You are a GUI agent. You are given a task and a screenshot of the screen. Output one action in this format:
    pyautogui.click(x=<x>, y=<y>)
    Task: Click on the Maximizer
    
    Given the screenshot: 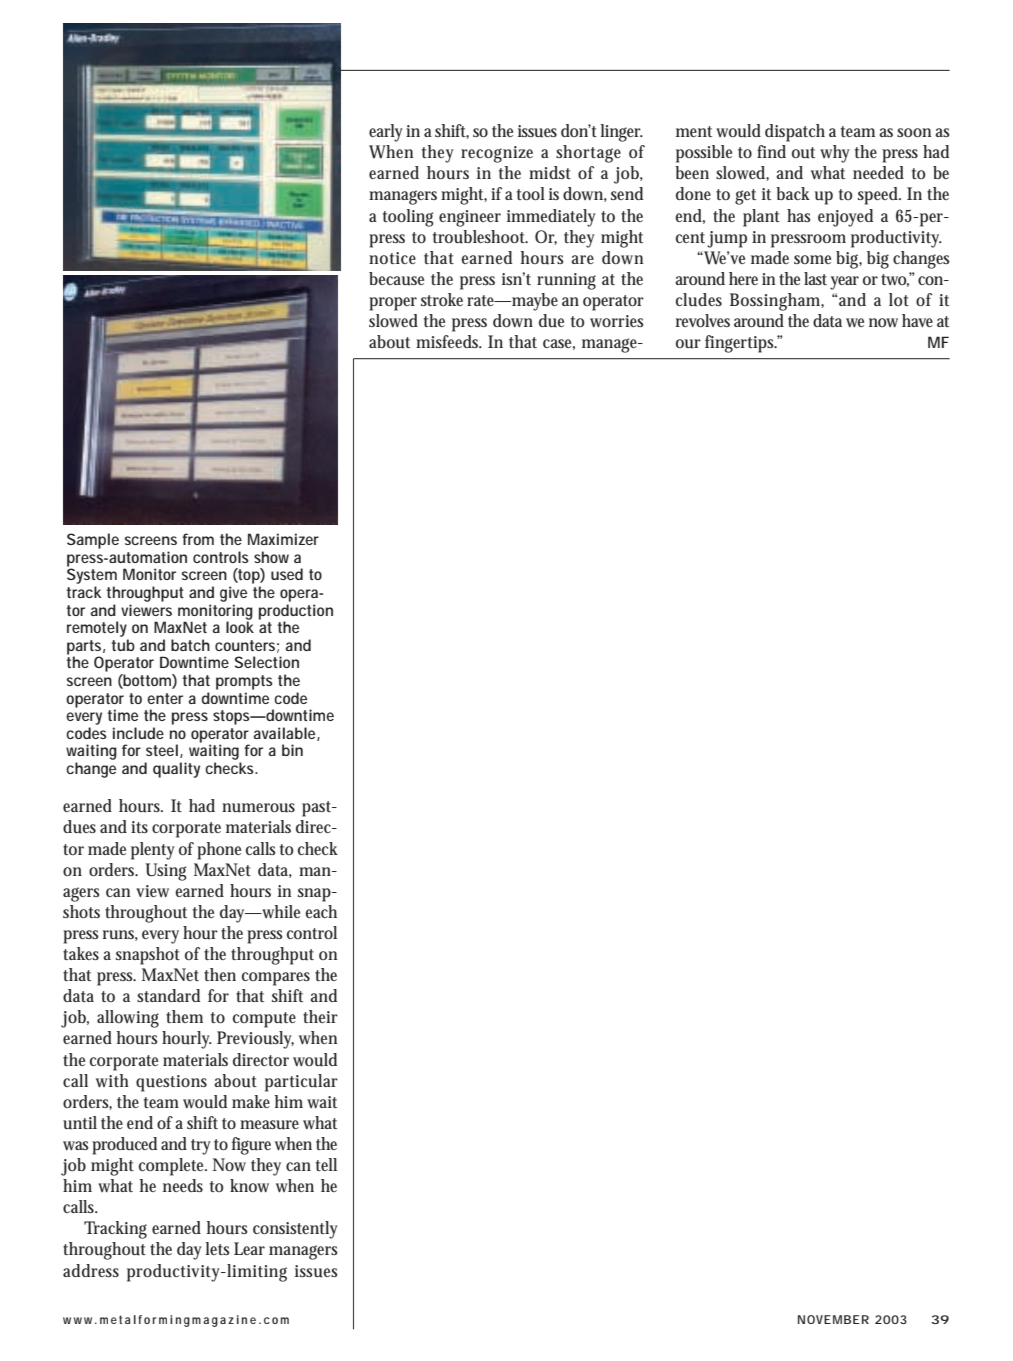 What is the action you would take?
    pyautogui.click(x=283, y=539)
